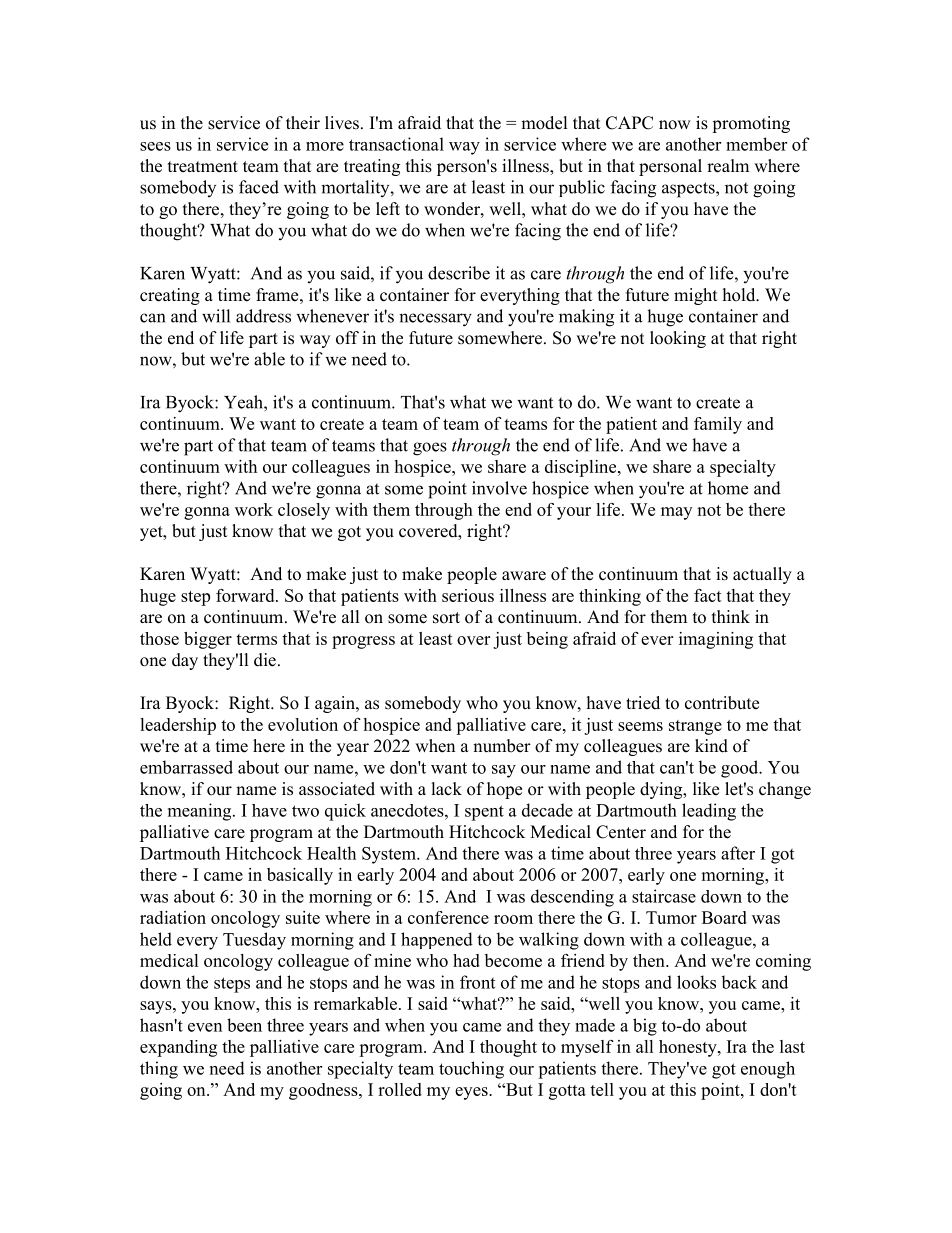 Image resolution: width=952 pixels, height=1233 pixels. Describe the element at coordinates (708, 595) in the image. I see `fact` at that location.
